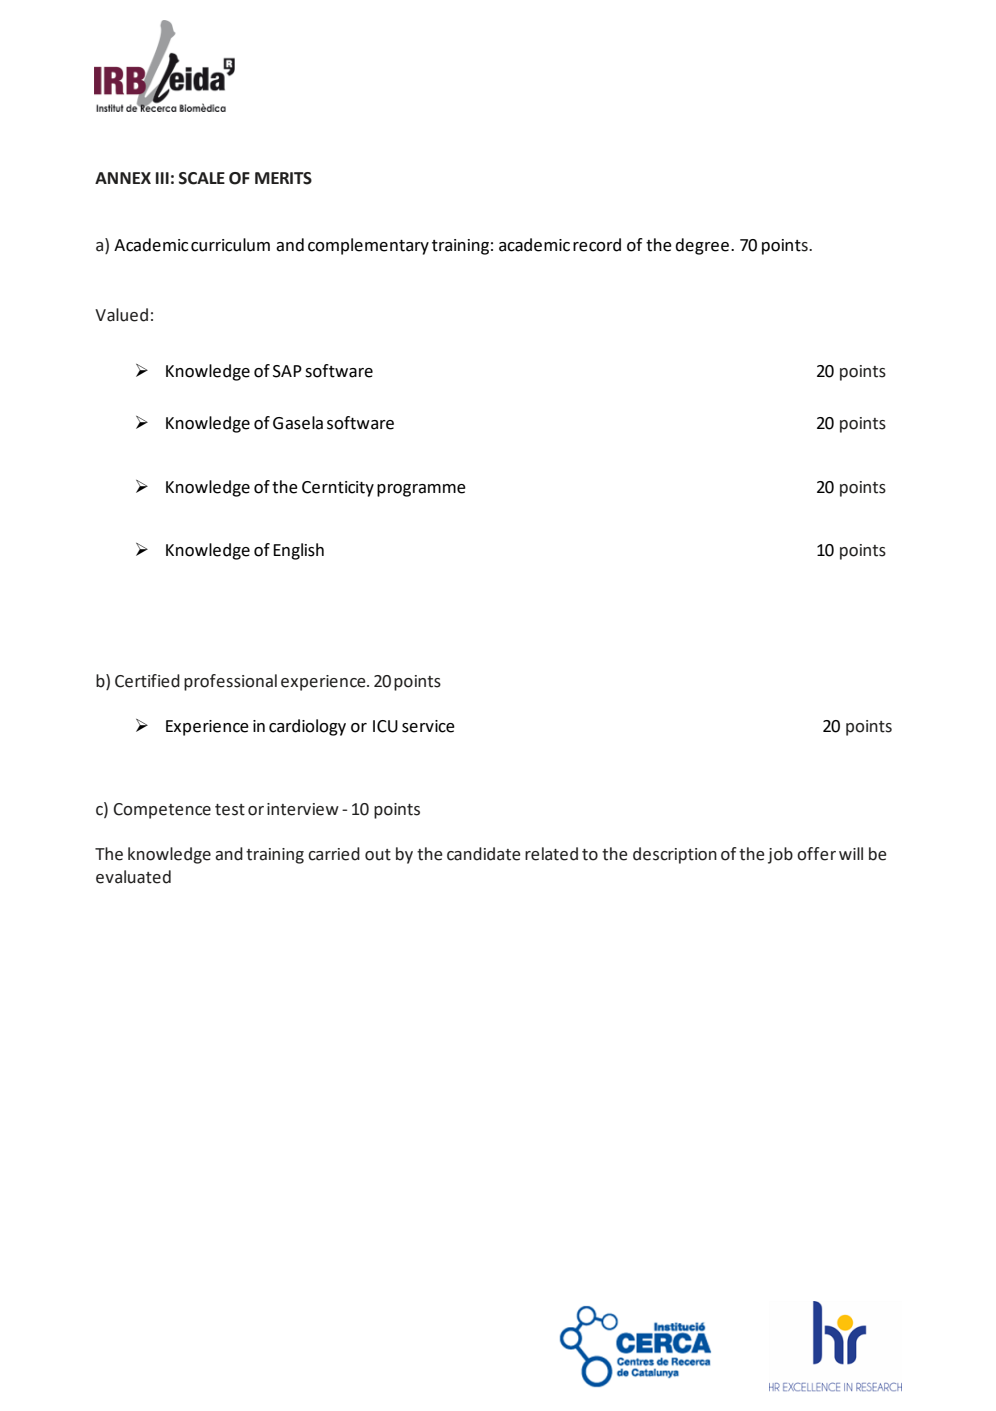 This page has height=1411, width=996. I want to click on evaluated, so click(133, 877).
